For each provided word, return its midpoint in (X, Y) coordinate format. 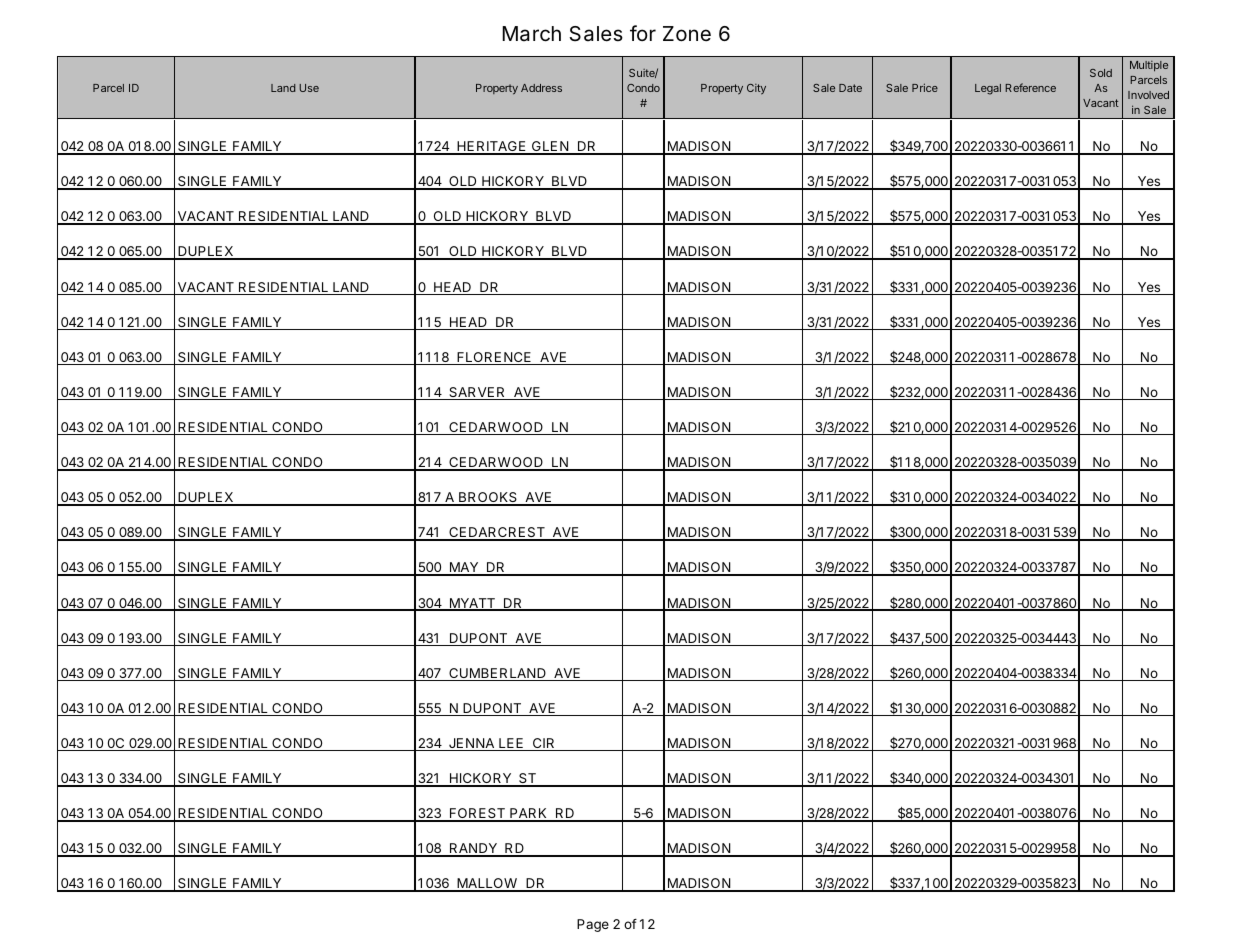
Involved (1148, 95)
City (756, 89)
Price (925, 87)
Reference (1030, 87)
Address (541, 88)
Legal (988, 89)
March (531, 34)
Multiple (1149, 66)
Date (850, 88)
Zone (687, 34)
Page (593, 925)
